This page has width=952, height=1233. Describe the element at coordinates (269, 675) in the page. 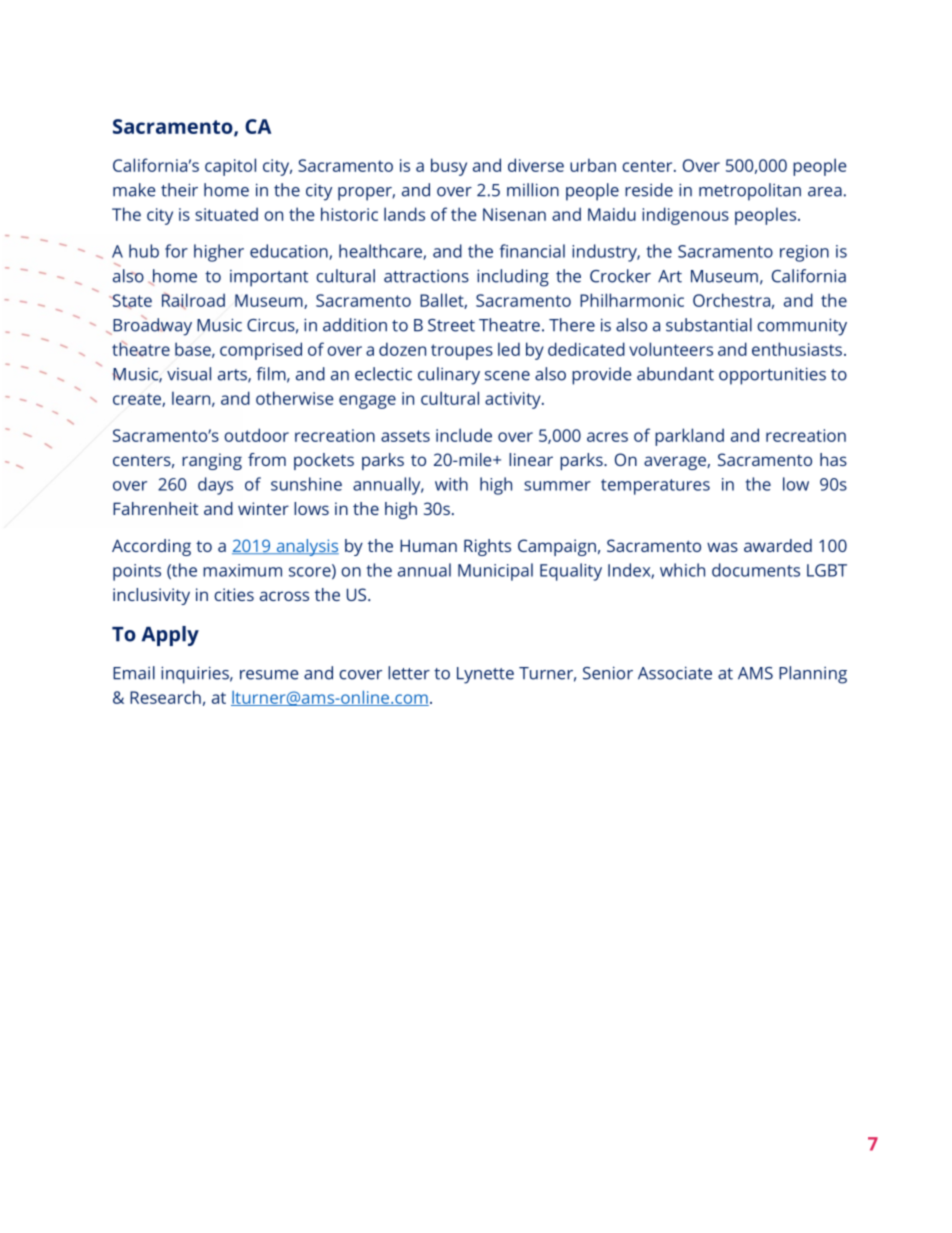

I see `resume` at that location.
